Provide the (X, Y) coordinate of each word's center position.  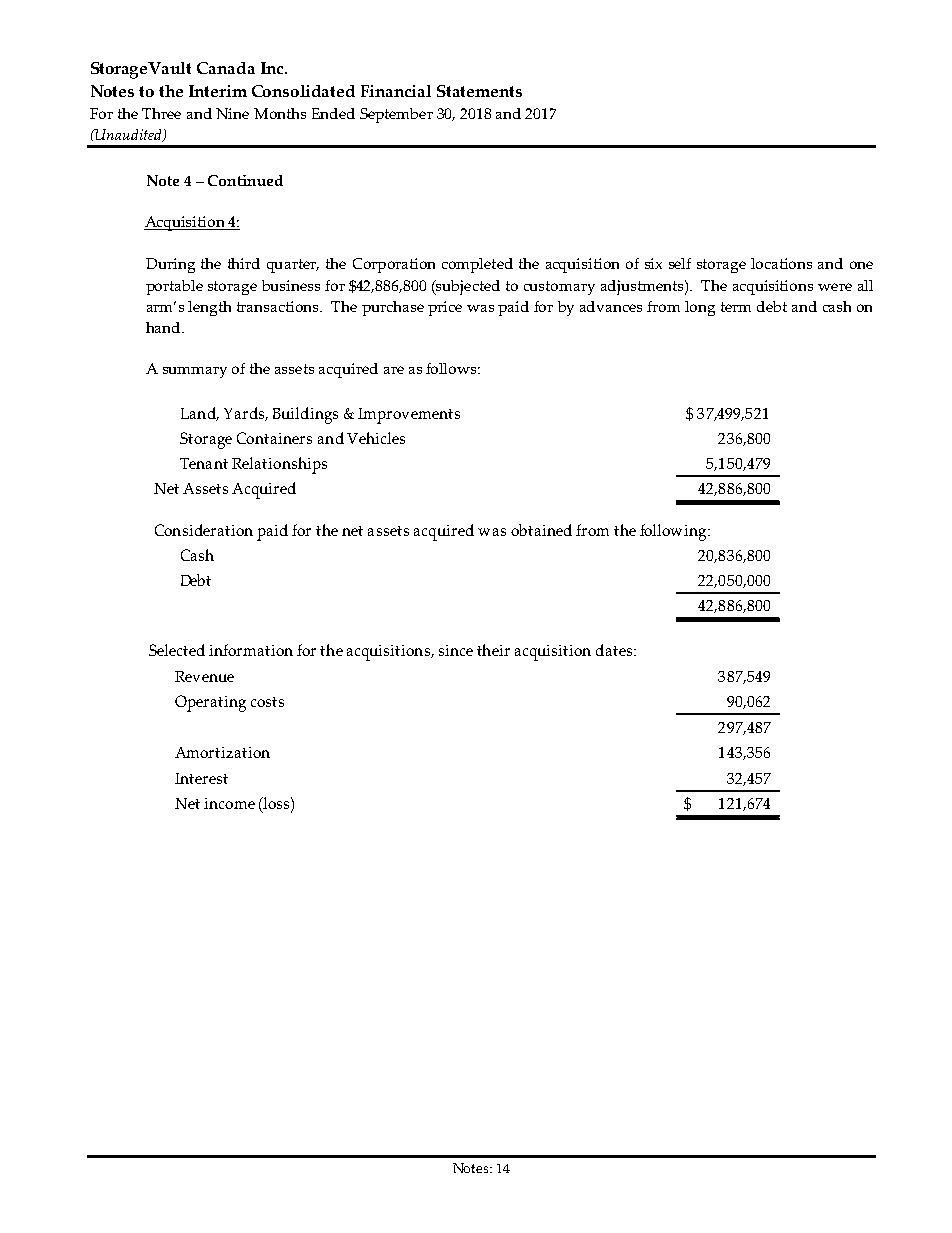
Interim (218, 91)
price (445, 308)
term (736, 307)
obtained (541, 530)
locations (781, 263)
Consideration (204, 530)
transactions (279, 306)
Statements (479, 91)
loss (275, 804)
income (229, 803)
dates (614, 650)
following (674, 532)
